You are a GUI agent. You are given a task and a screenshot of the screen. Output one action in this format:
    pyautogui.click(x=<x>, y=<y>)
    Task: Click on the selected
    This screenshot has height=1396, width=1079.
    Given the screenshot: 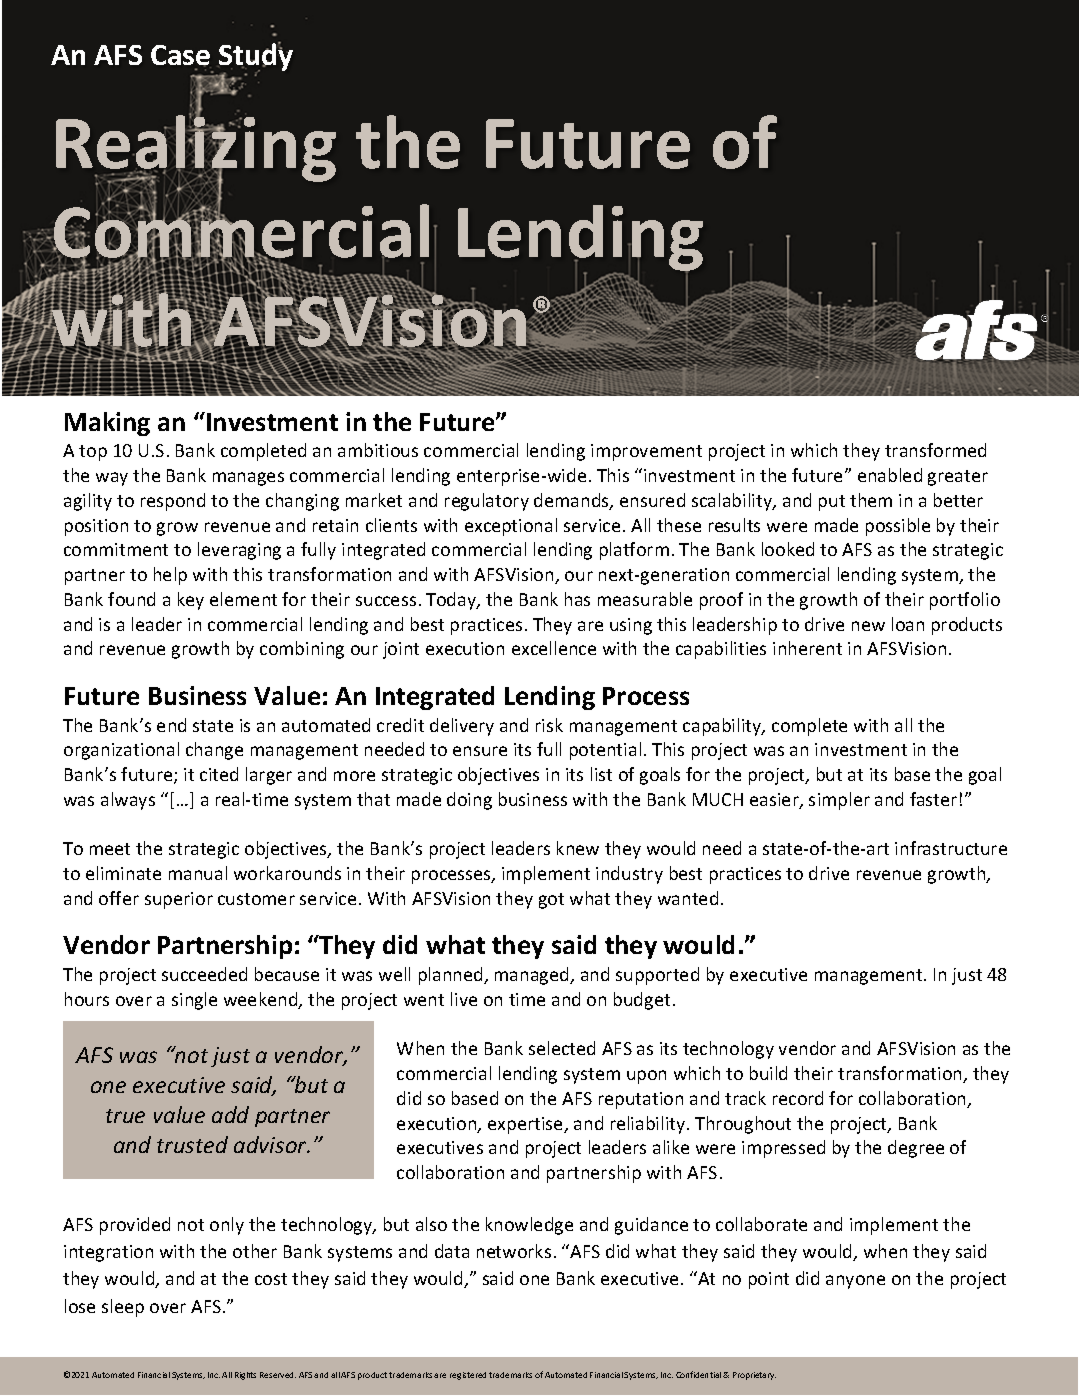 What is the action you would take?
    pyautogui.click(x=562, y=1048)
